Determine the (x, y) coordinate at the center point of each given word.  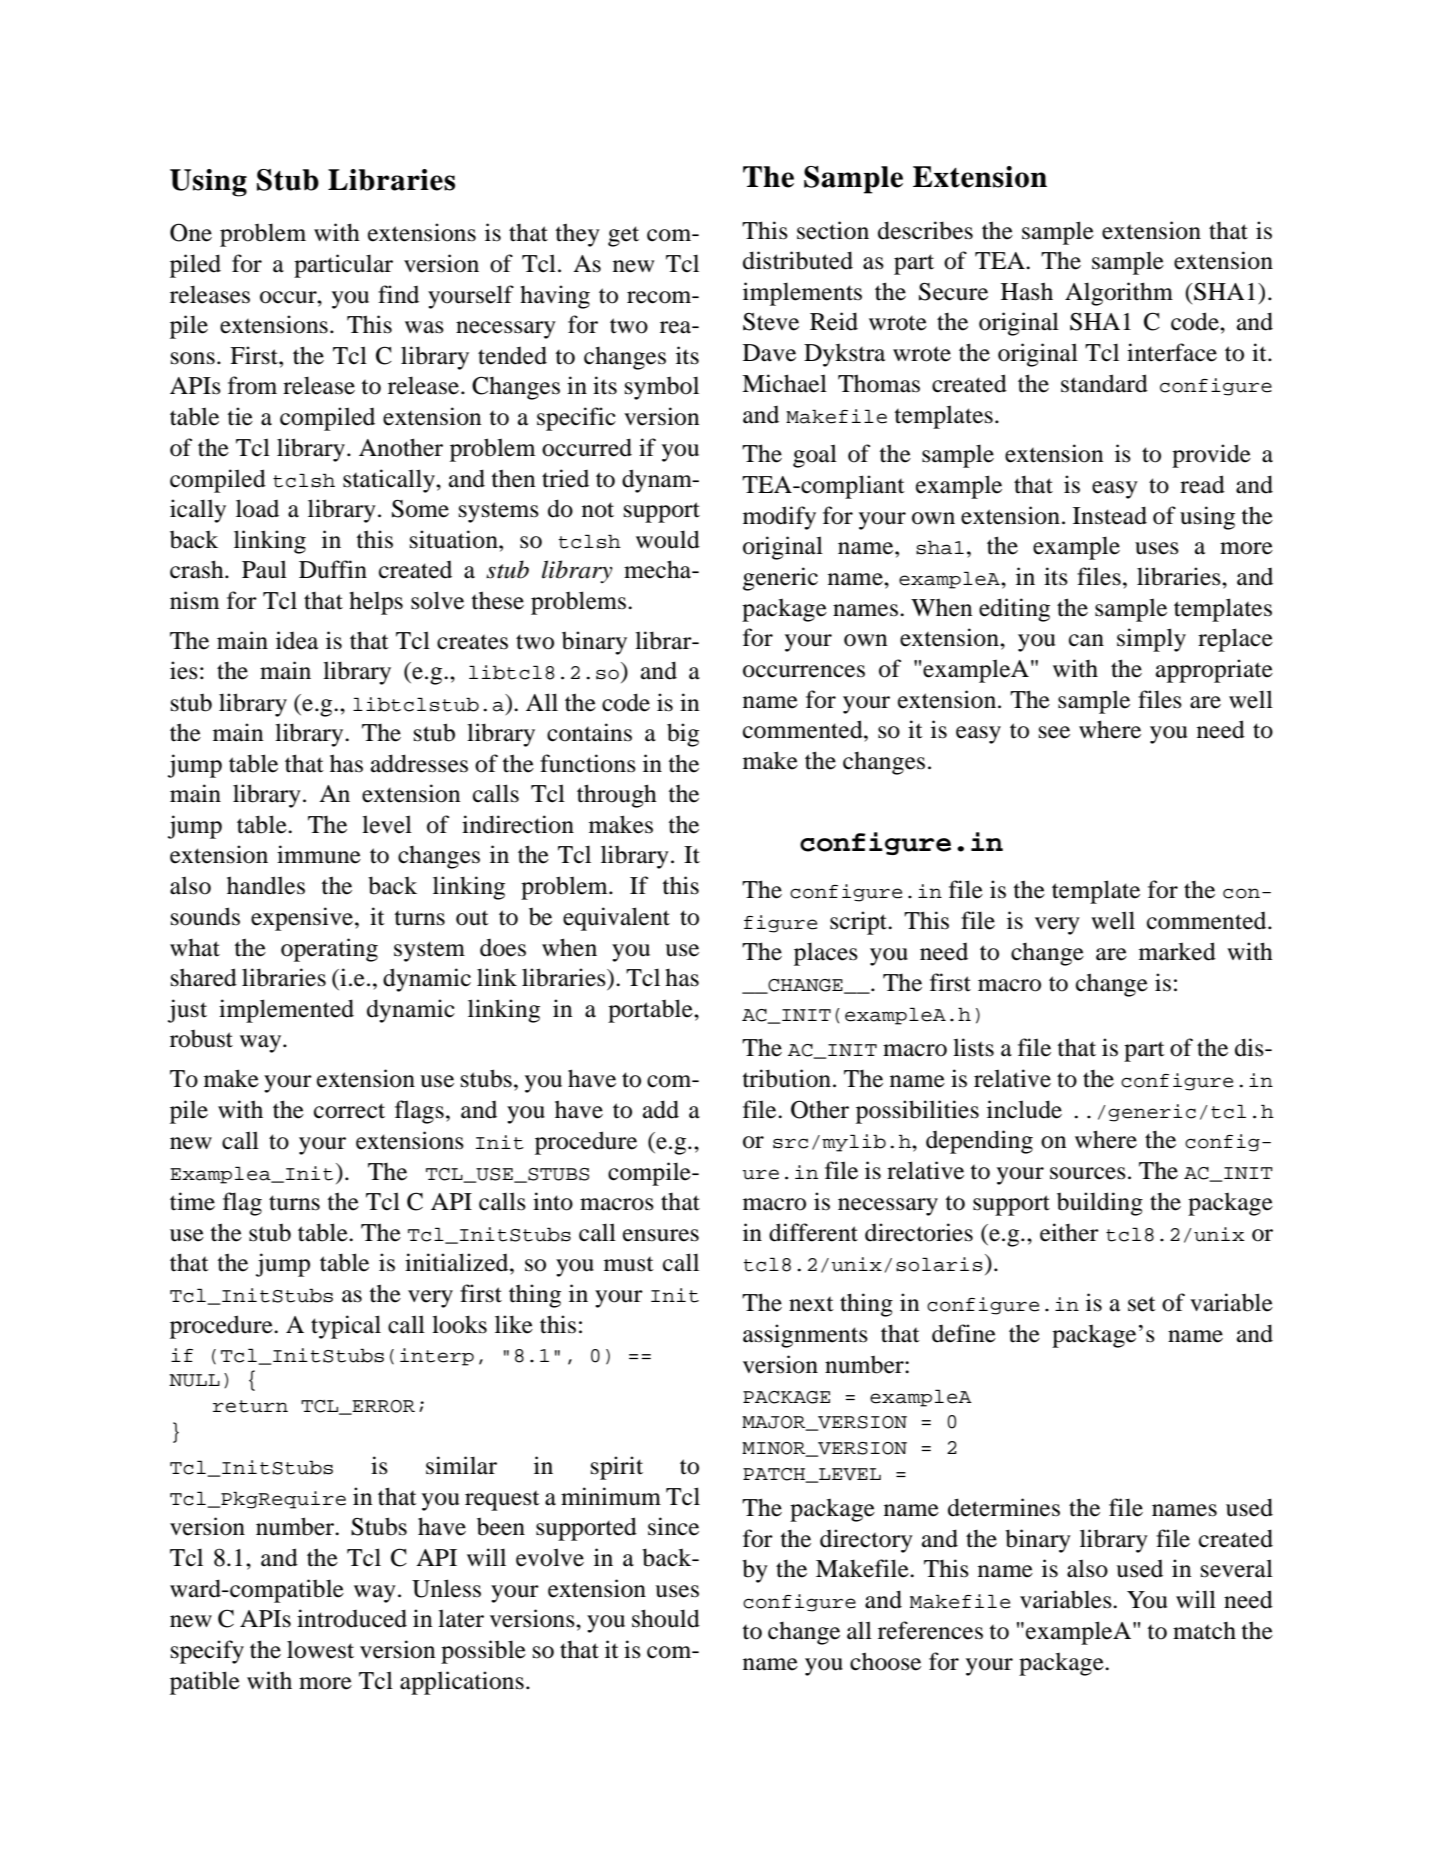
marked (1177, 951)
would (668, 539)
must (629, 1264)
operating (329, 950)
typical (346, 1327)
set (1142, 1304)
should (666, 1618)
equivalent (616, 919)
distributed (798, 260)
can (1086, 640)
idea (297, 640)
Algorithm (1119, 294)
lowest (320, 1649)
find (398, 294)
